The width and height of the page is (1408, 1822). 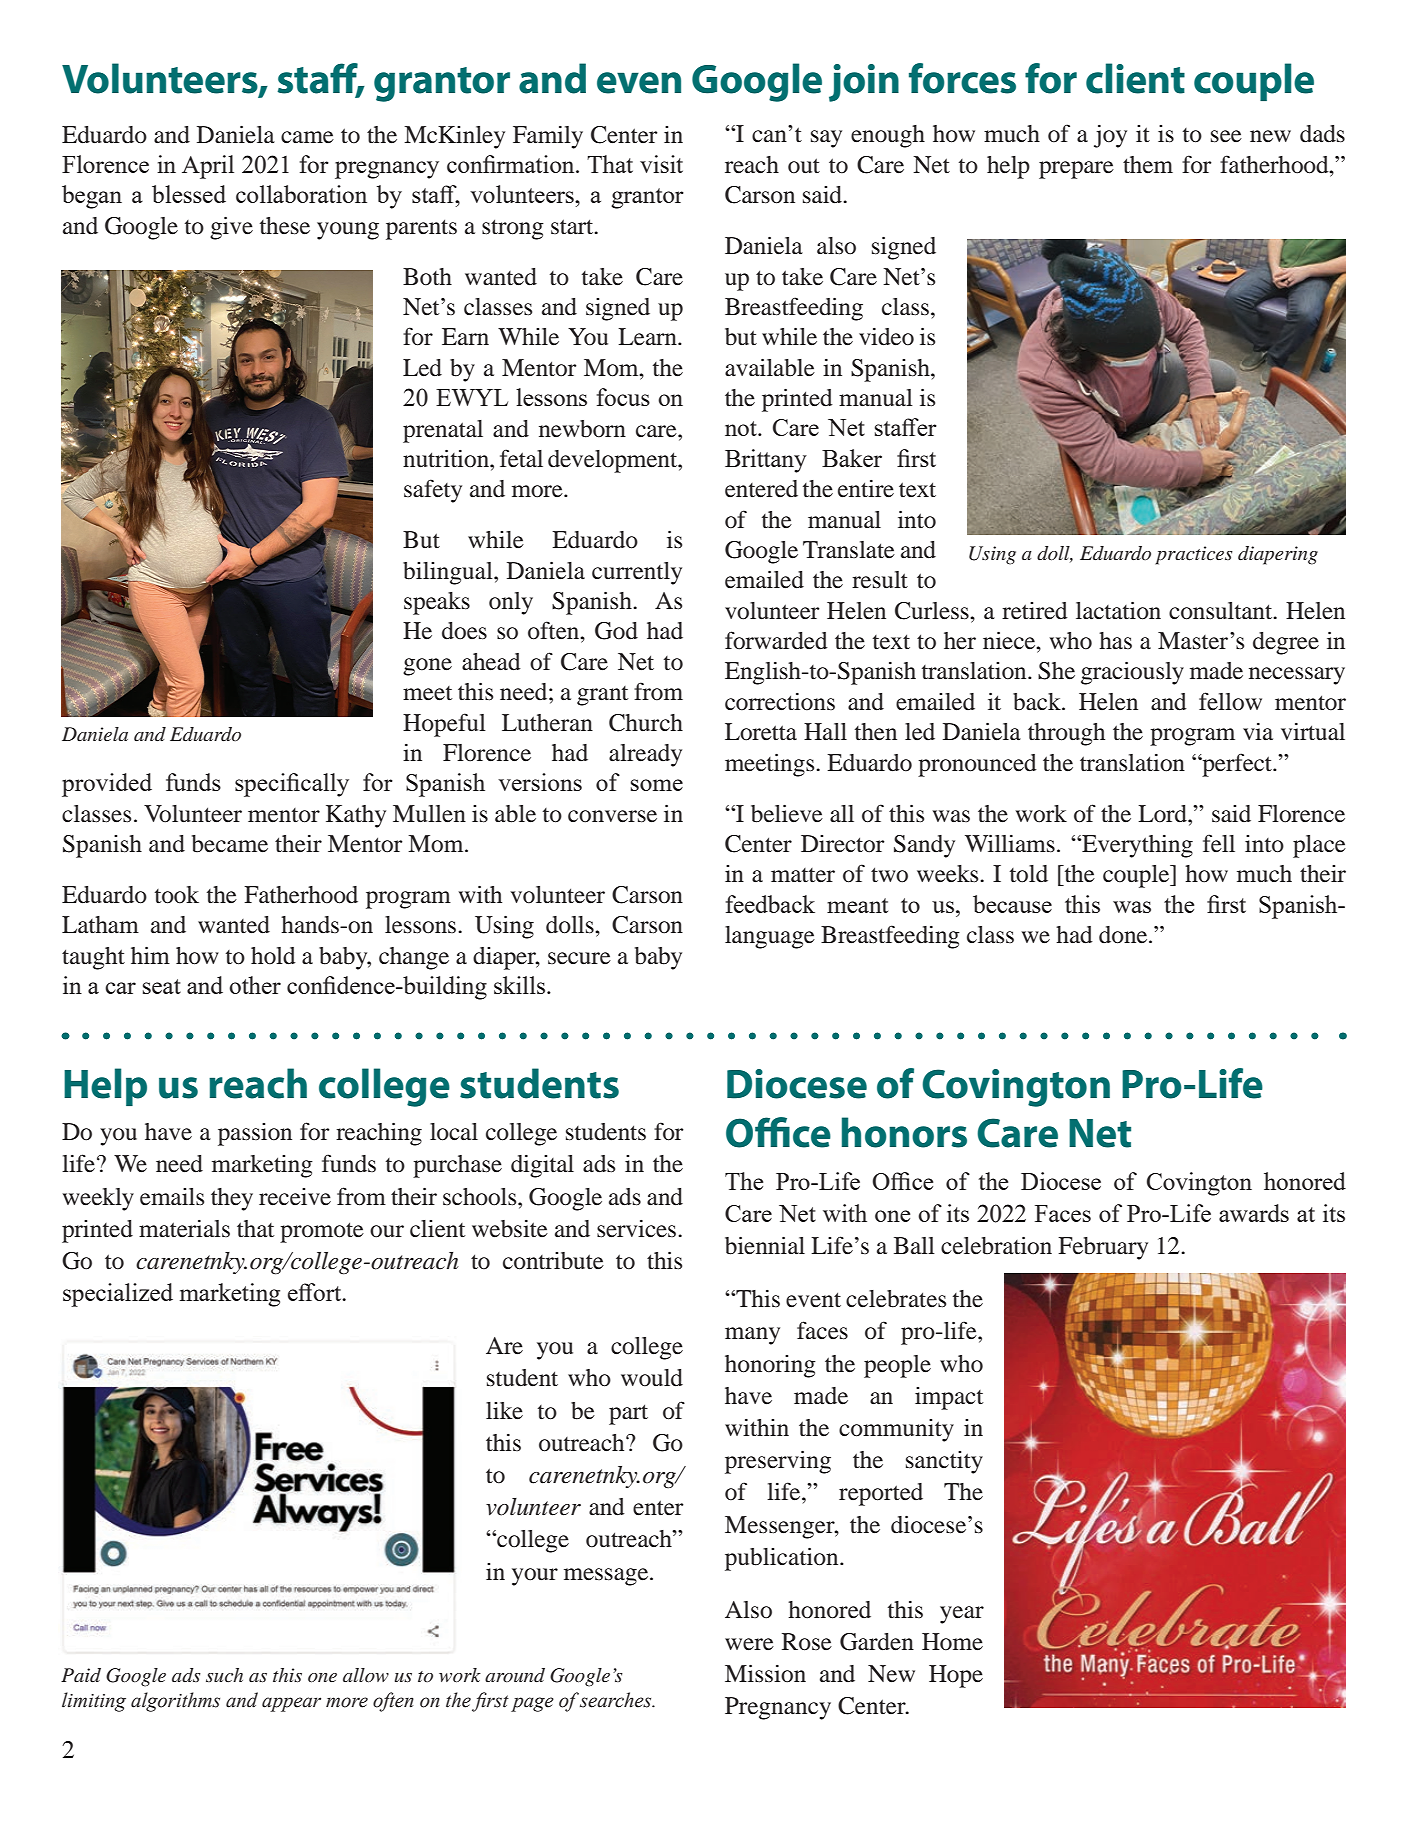 I want to click on April, so click(x=208, y=167).
